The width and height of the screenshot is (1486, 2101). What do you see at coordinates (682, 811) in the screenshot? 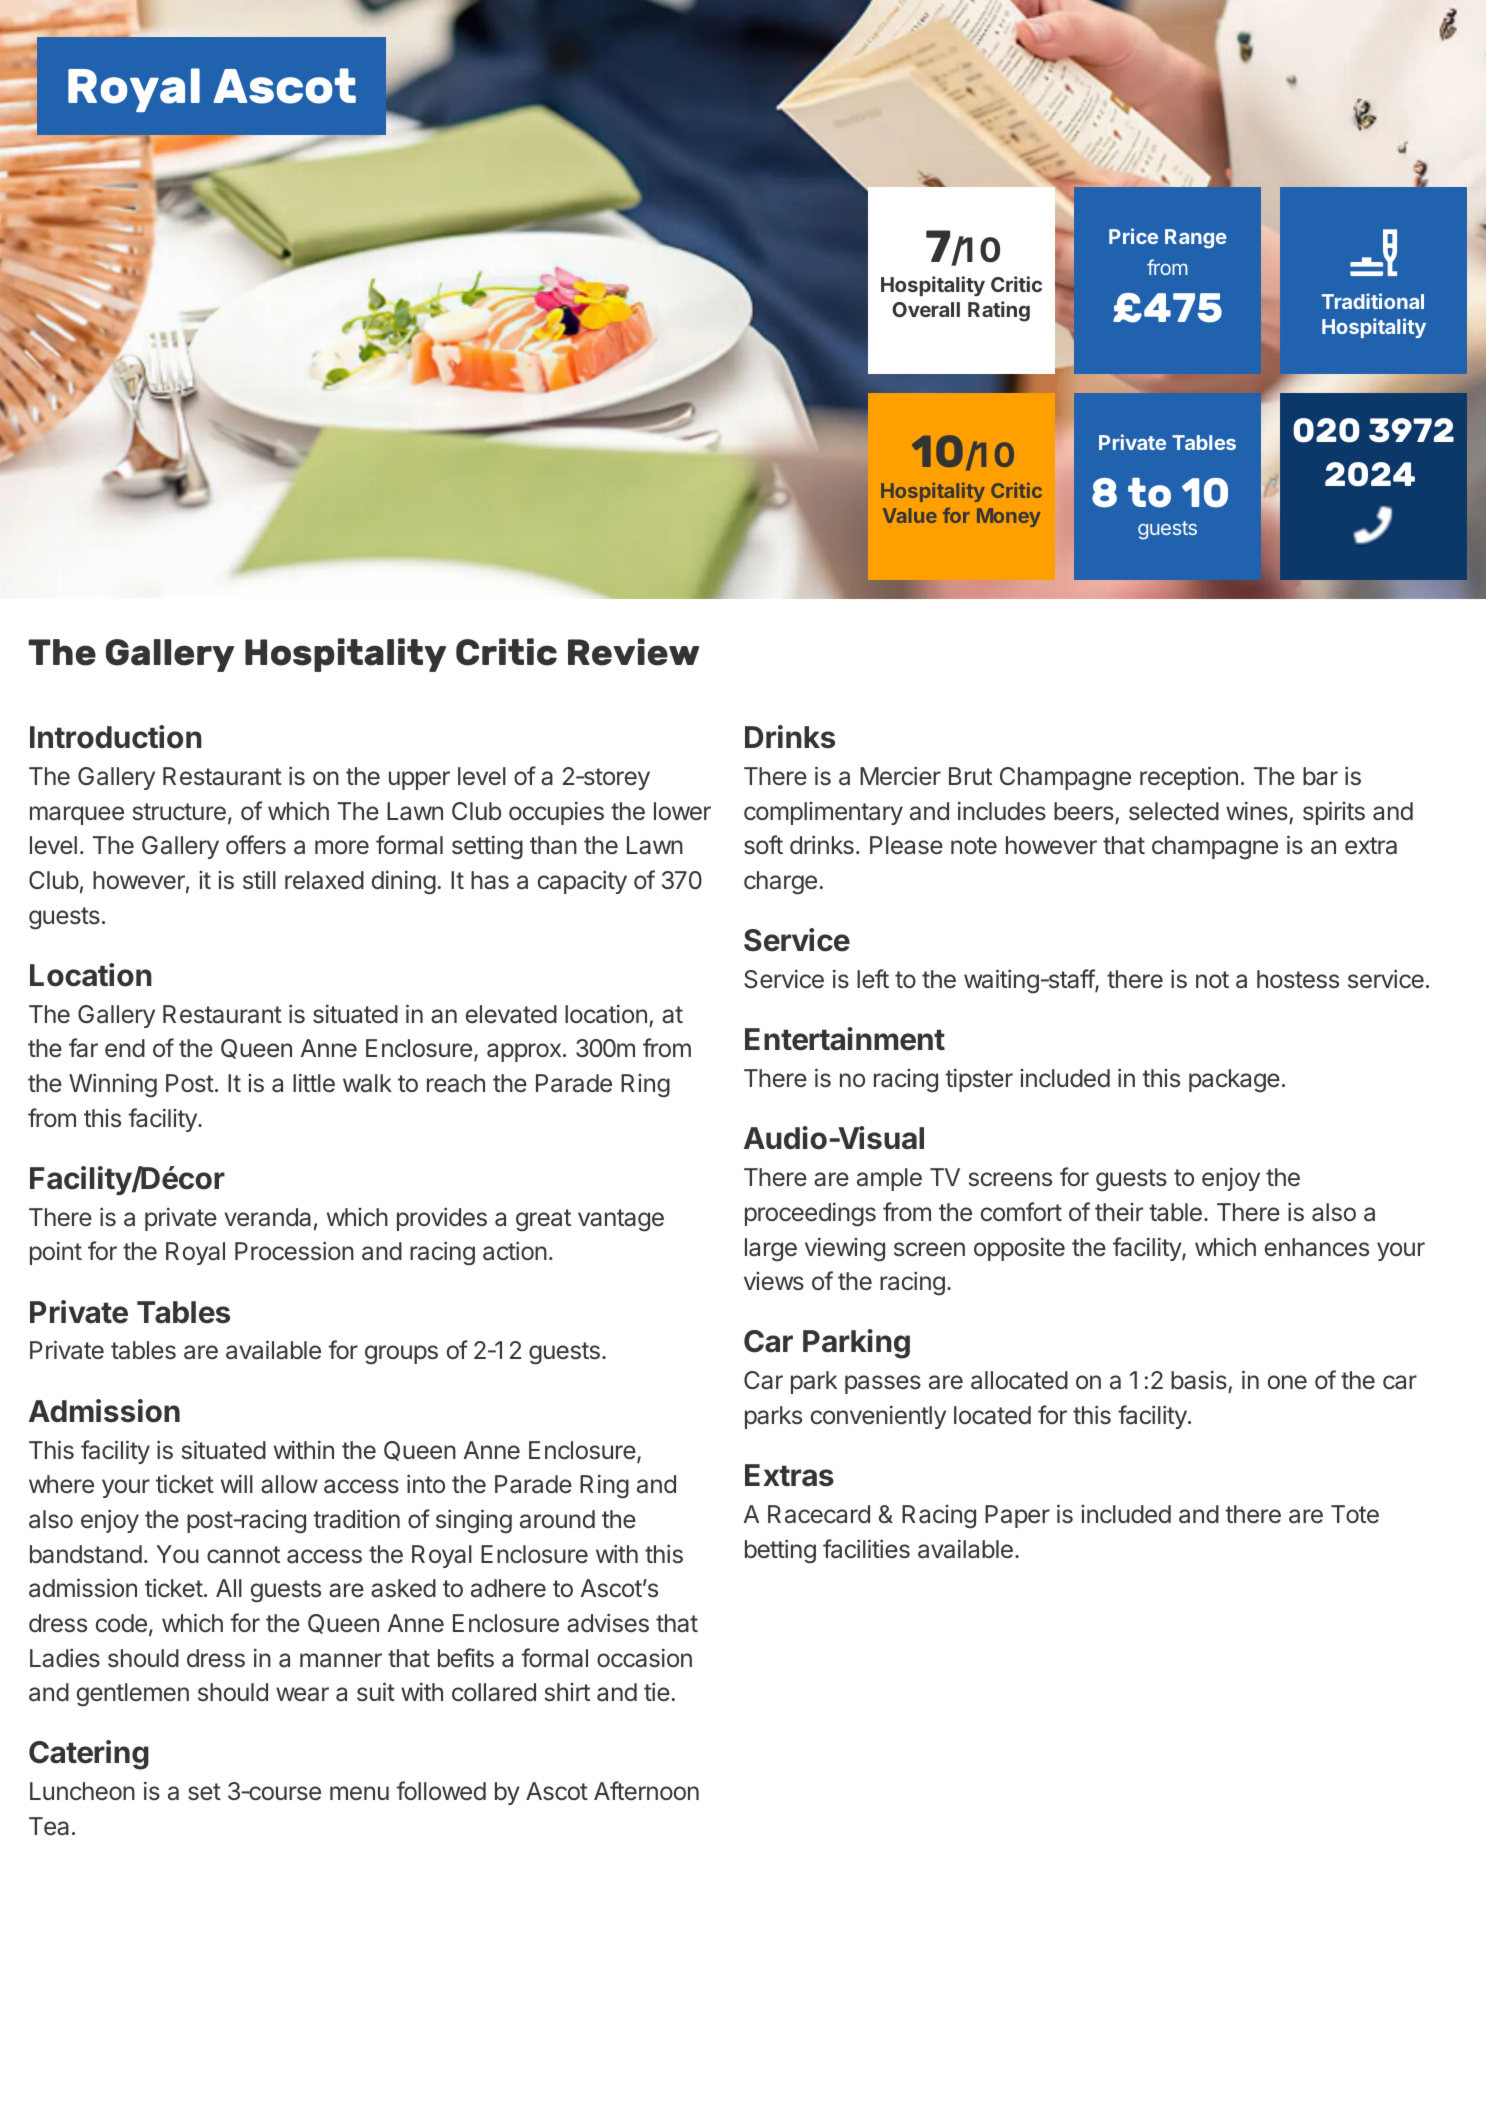
I see `lower` at bounding box center [682, 811].
